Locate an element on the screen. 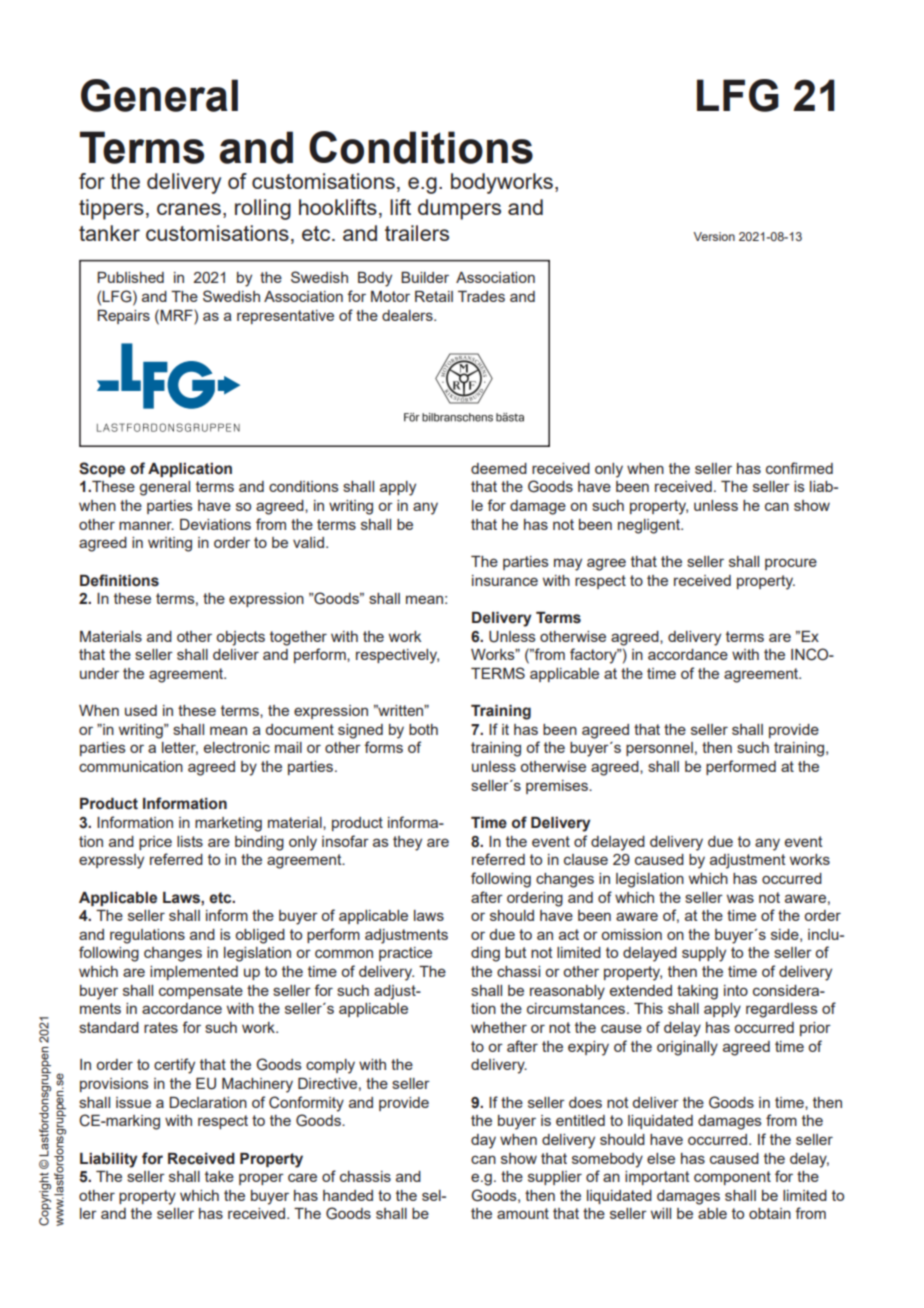 The height and width of the screenshot is (1308, 924). dumpers is located at coordinates (459, 209).
